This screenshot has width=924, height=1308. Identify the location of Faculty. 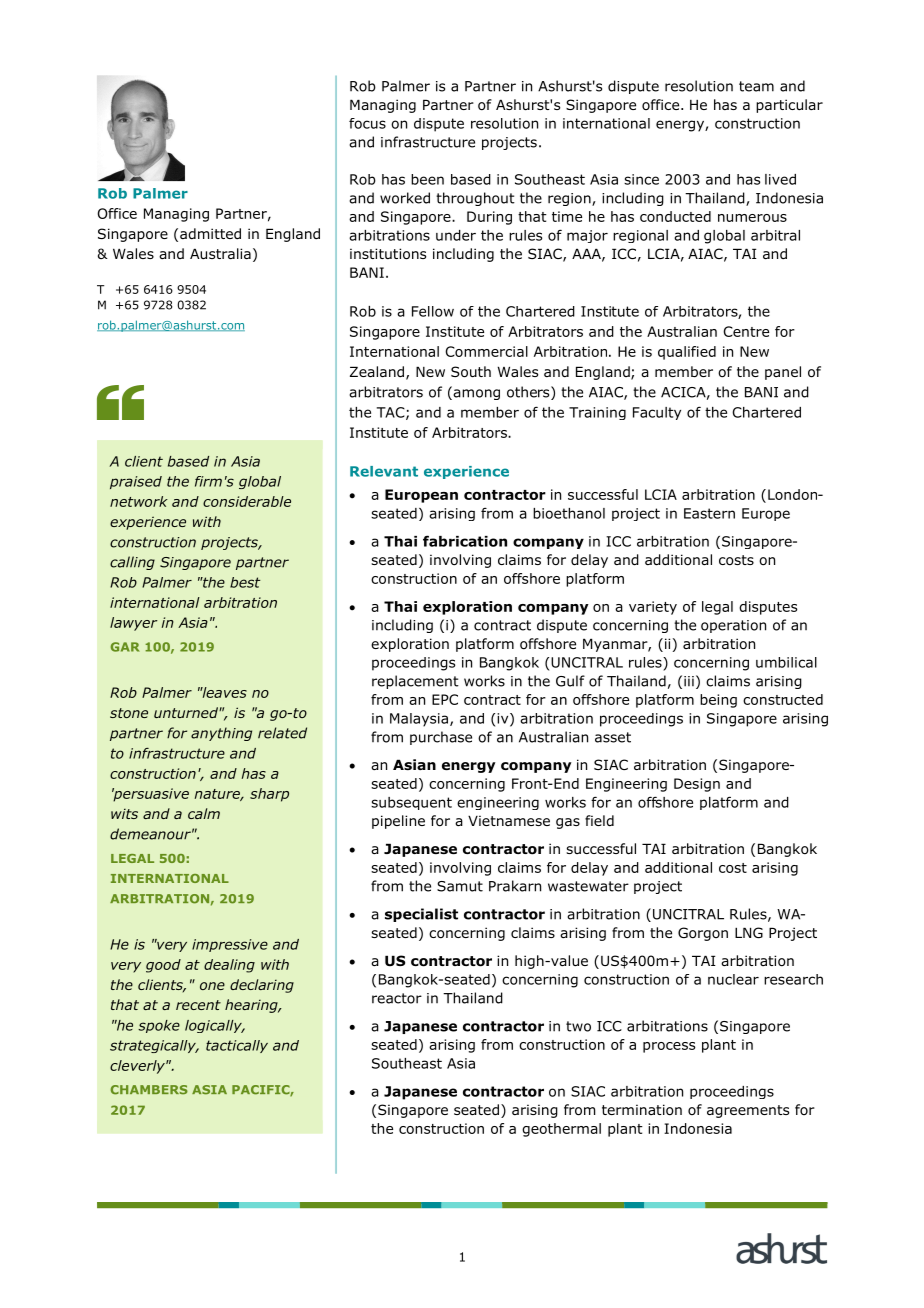
(657, 413).
